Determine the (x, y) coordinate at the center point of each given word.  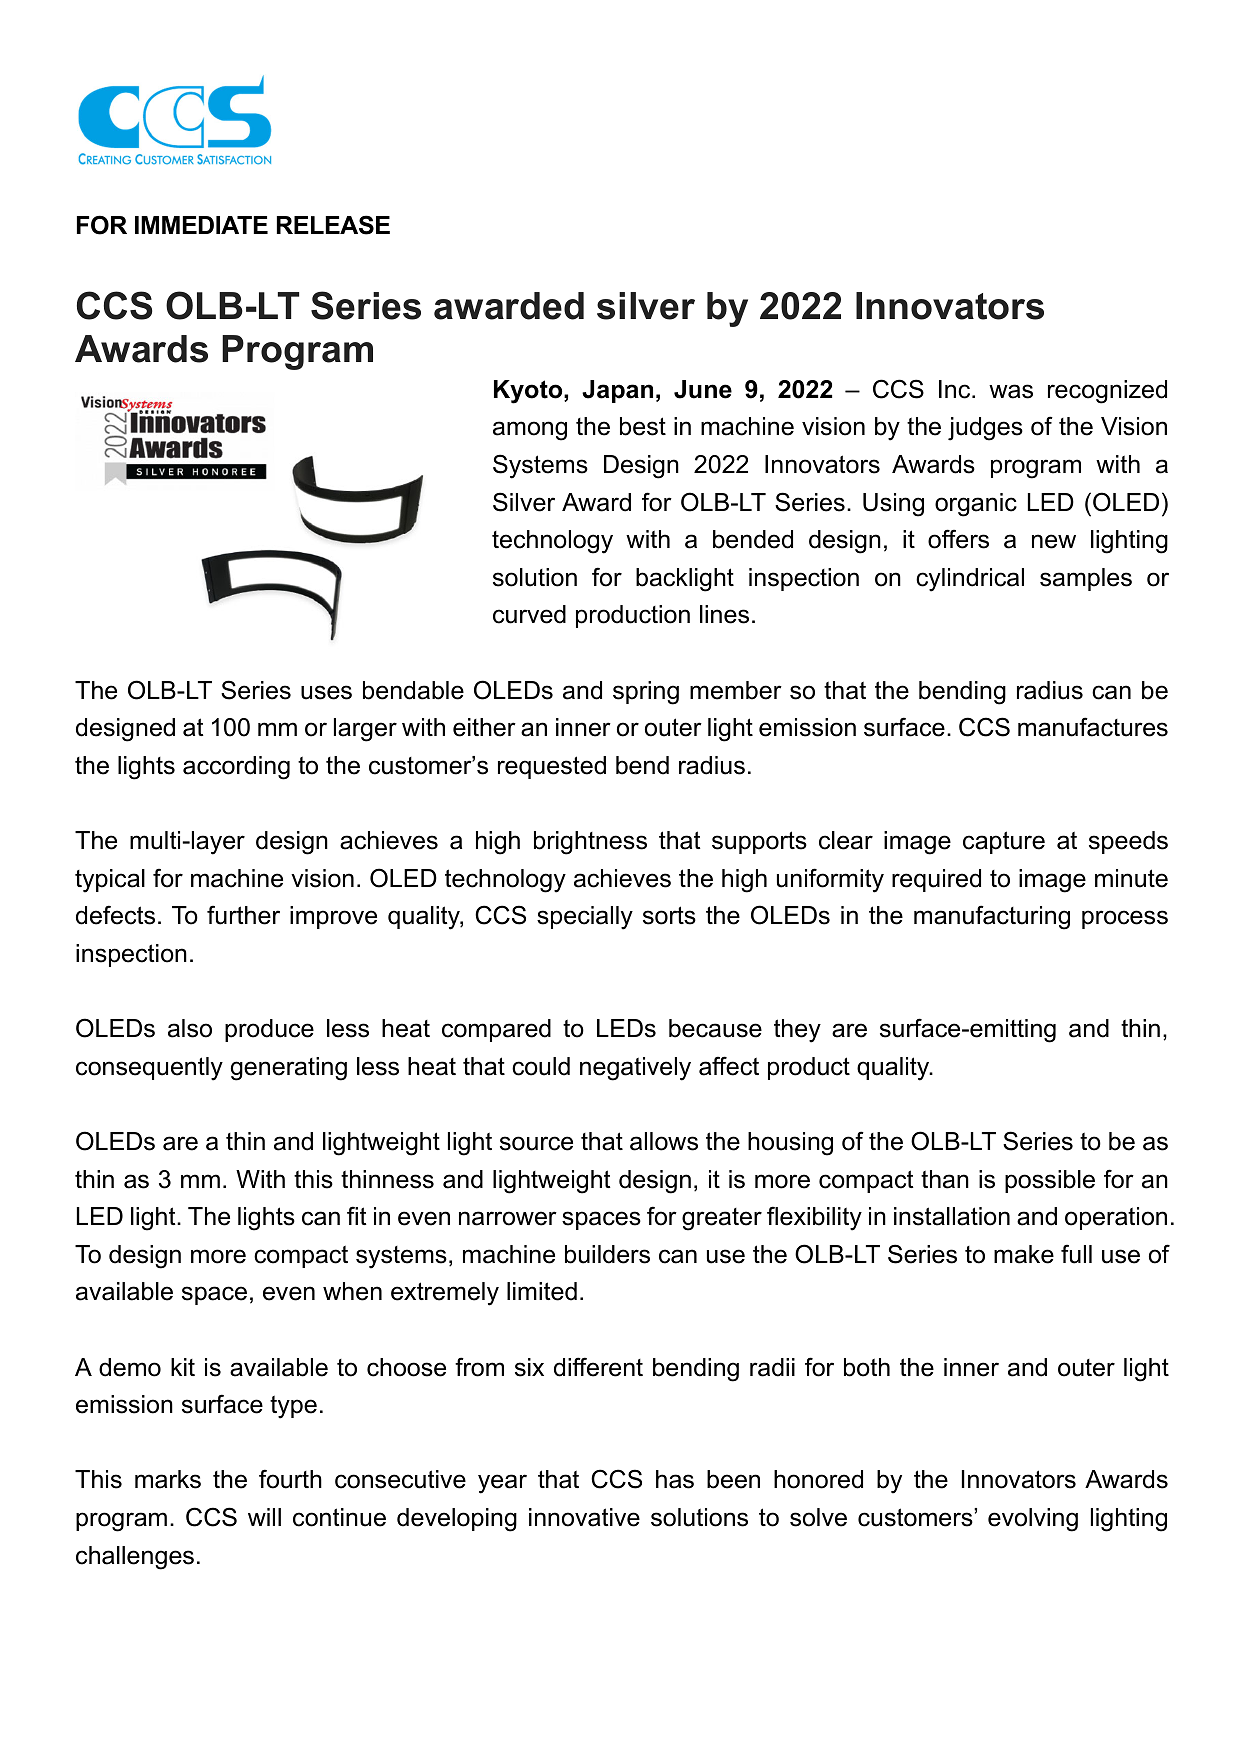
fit (357, 1215)
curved (529, 614)
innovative (584, 1517)
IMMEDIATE (201, 225)
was (1011, 391)
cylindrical (970, 580)
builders (607, 1254)
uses (326, 692)
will (264, 1517)
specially (585, 918)
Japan (617, 391)
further (243, 915)
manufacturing (992, 917)
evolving (1033, 1520)
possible (1050, 1181)
